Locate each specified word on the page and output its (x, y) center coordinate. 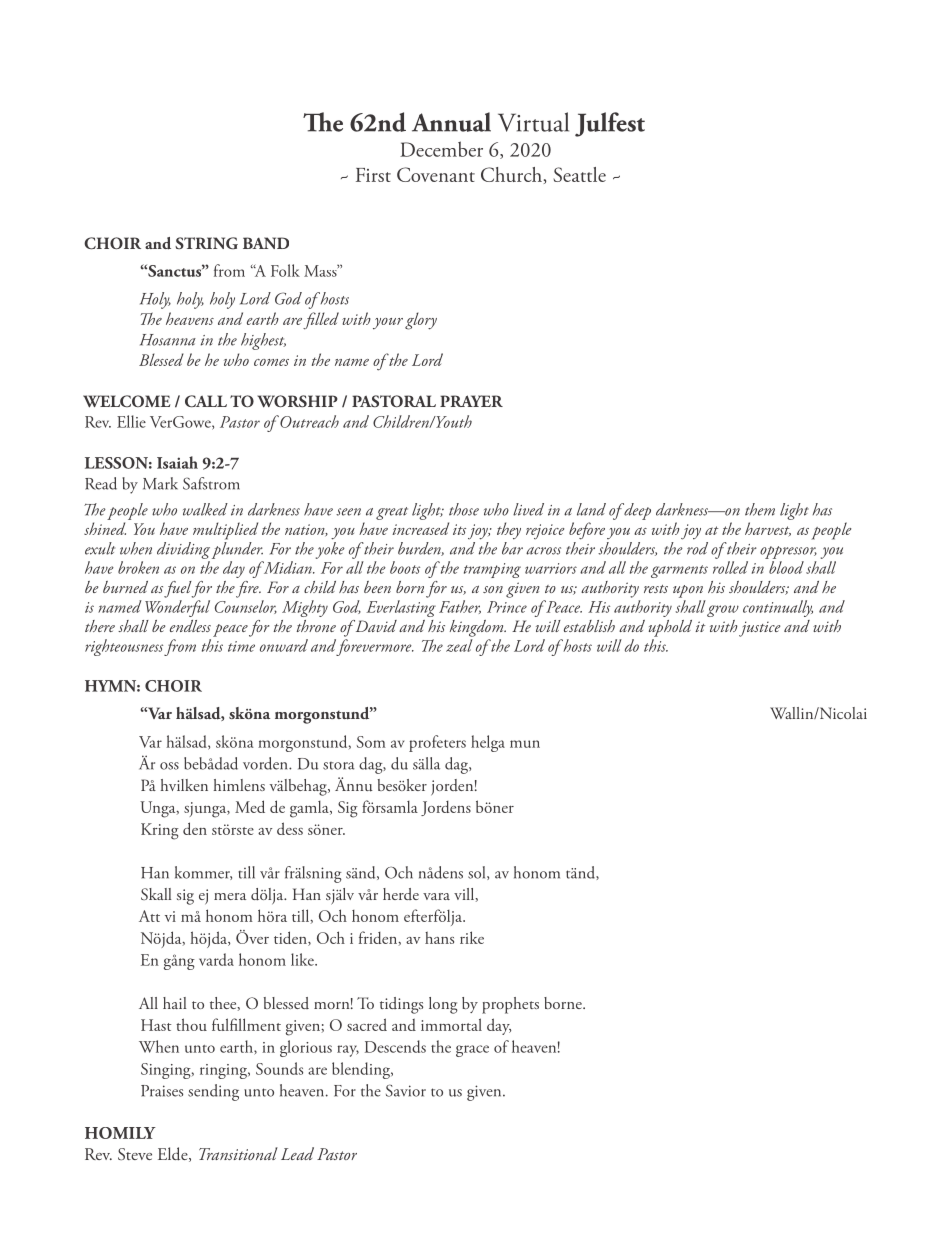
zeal (459, 645)
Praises (162, 1091)
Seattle (579, 174)
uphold (670, 628)
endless (190, 626)
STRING (206, 243)
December (441, 149)
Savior (406, 1090)
